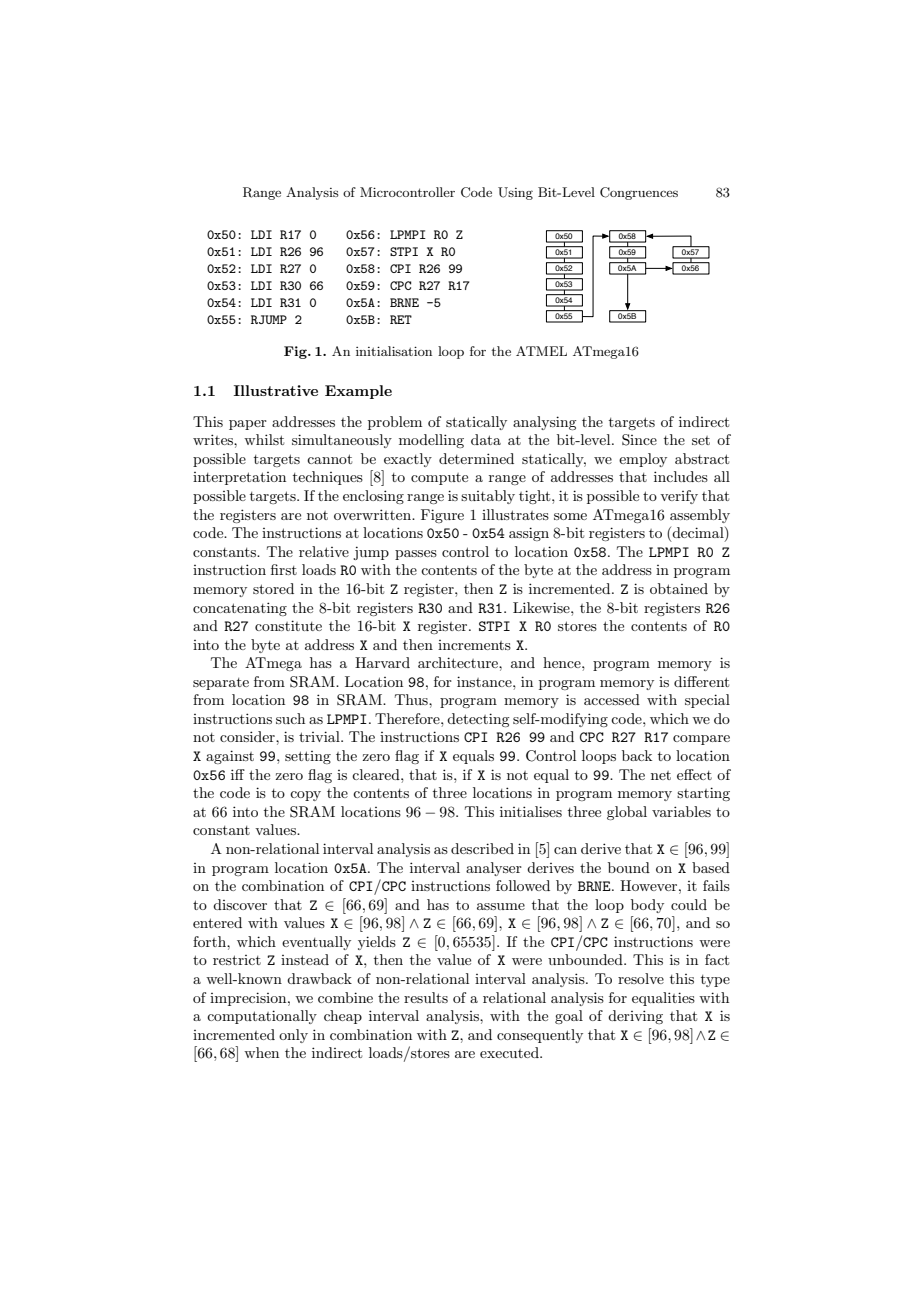  Describe the element at coordinates (239, 478) in the screenshot. I see `interpretation` at that location.
